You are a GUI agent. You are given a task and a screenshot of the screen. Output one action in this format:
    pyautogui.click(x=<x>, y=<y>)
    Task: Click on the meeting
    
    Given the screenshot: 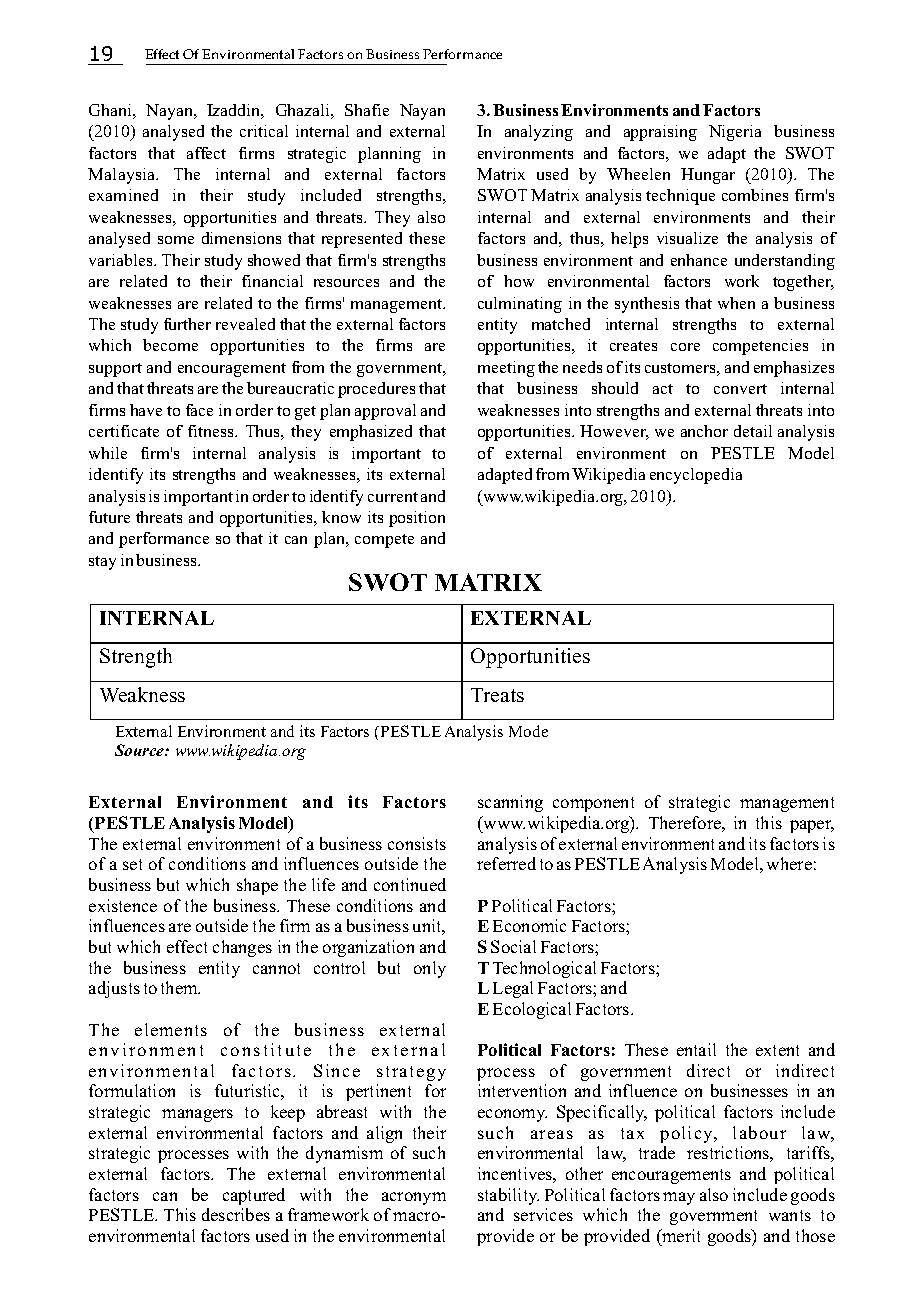 What is the action you would take?
    pyautogui.click(x=506, y=369)
